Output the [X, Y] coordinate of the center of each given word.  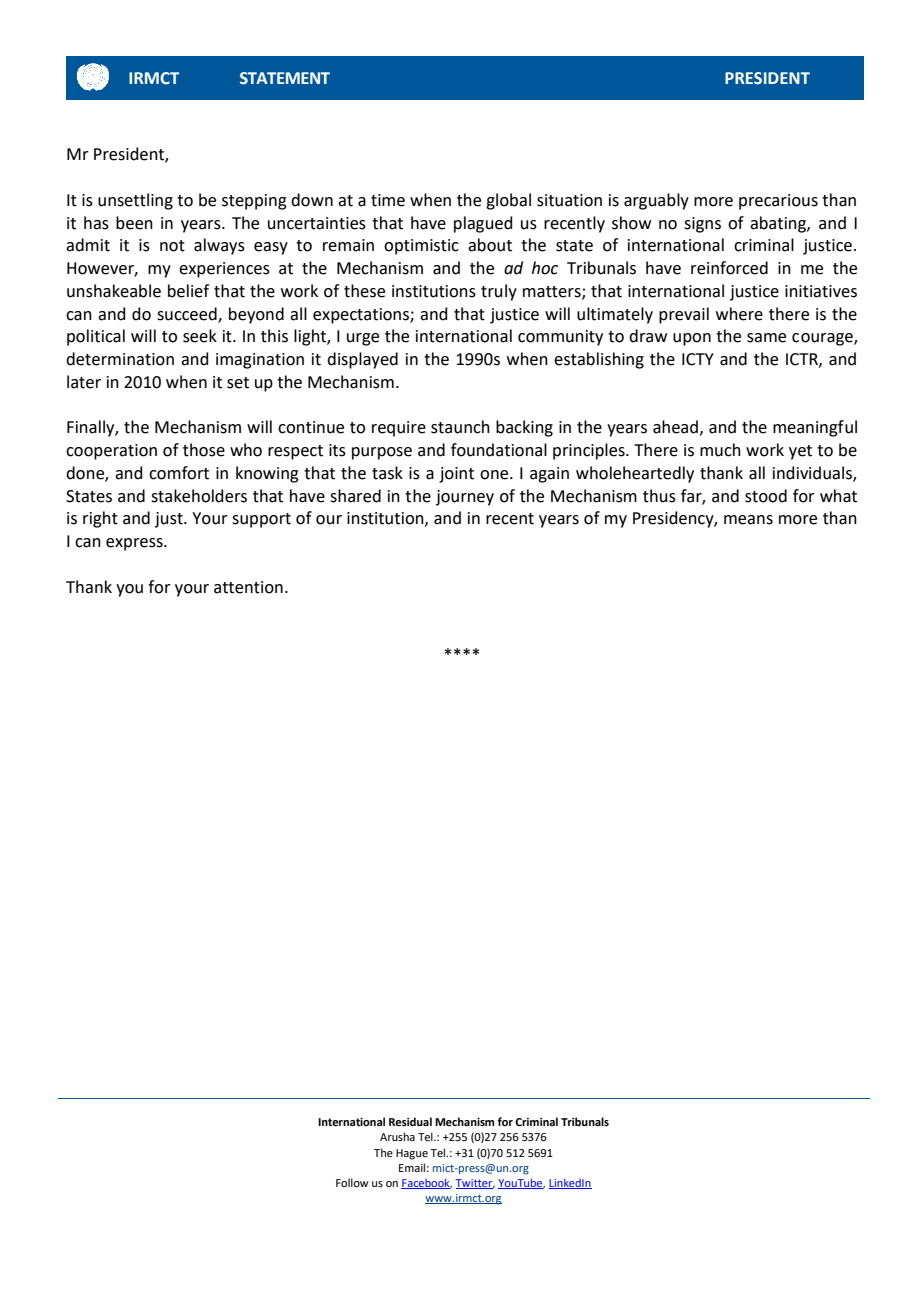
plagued [483, 224]
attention [248, 587]
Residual [410, 1121]
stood [766, 496]
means [748, 520]
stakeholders [199, 496]
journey [465, 498]
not [172, 246]
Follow [352, 1182]
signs [702, 225]
